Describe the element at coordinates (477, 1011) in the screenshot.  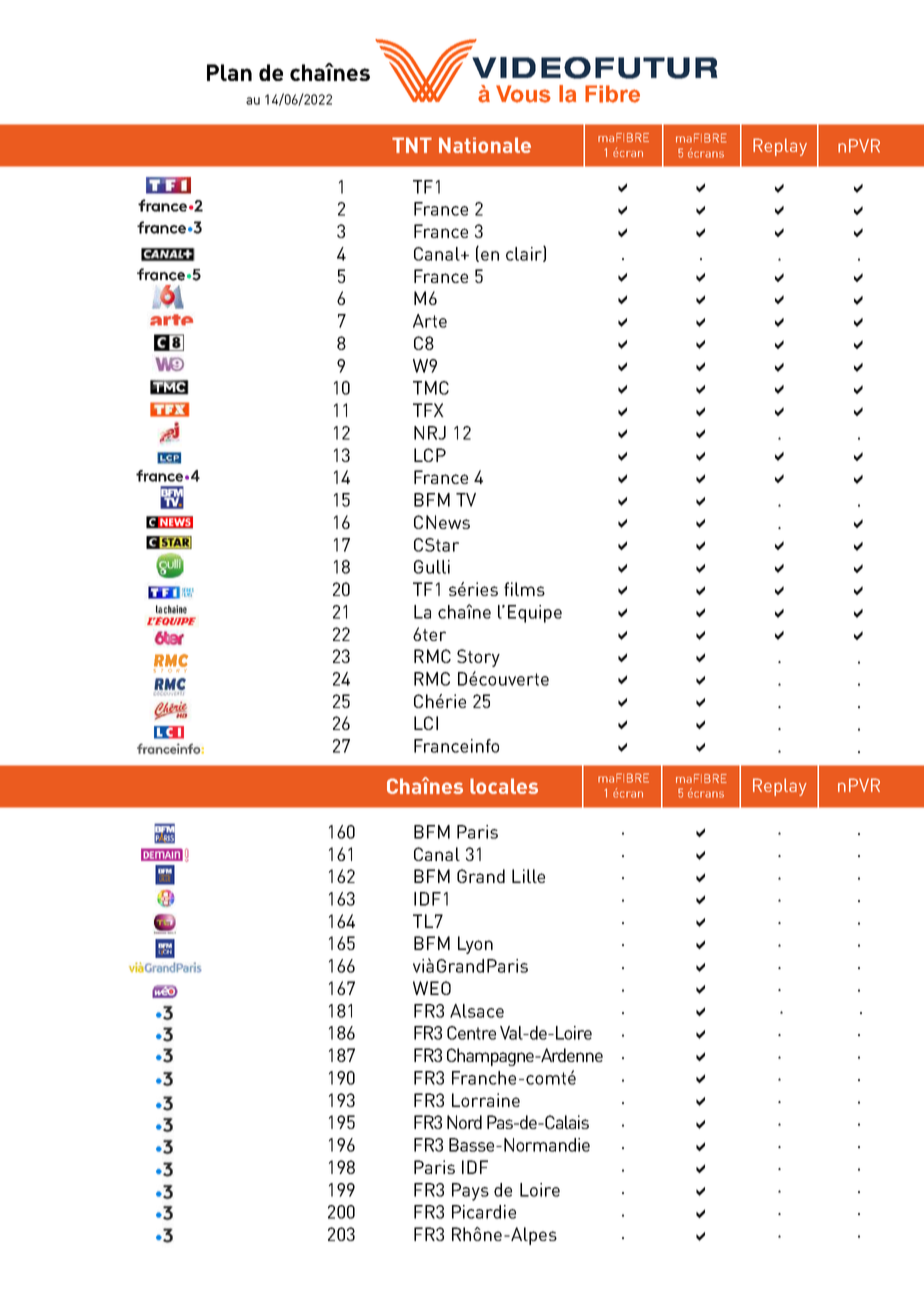
I see `Alsace` at that location.
